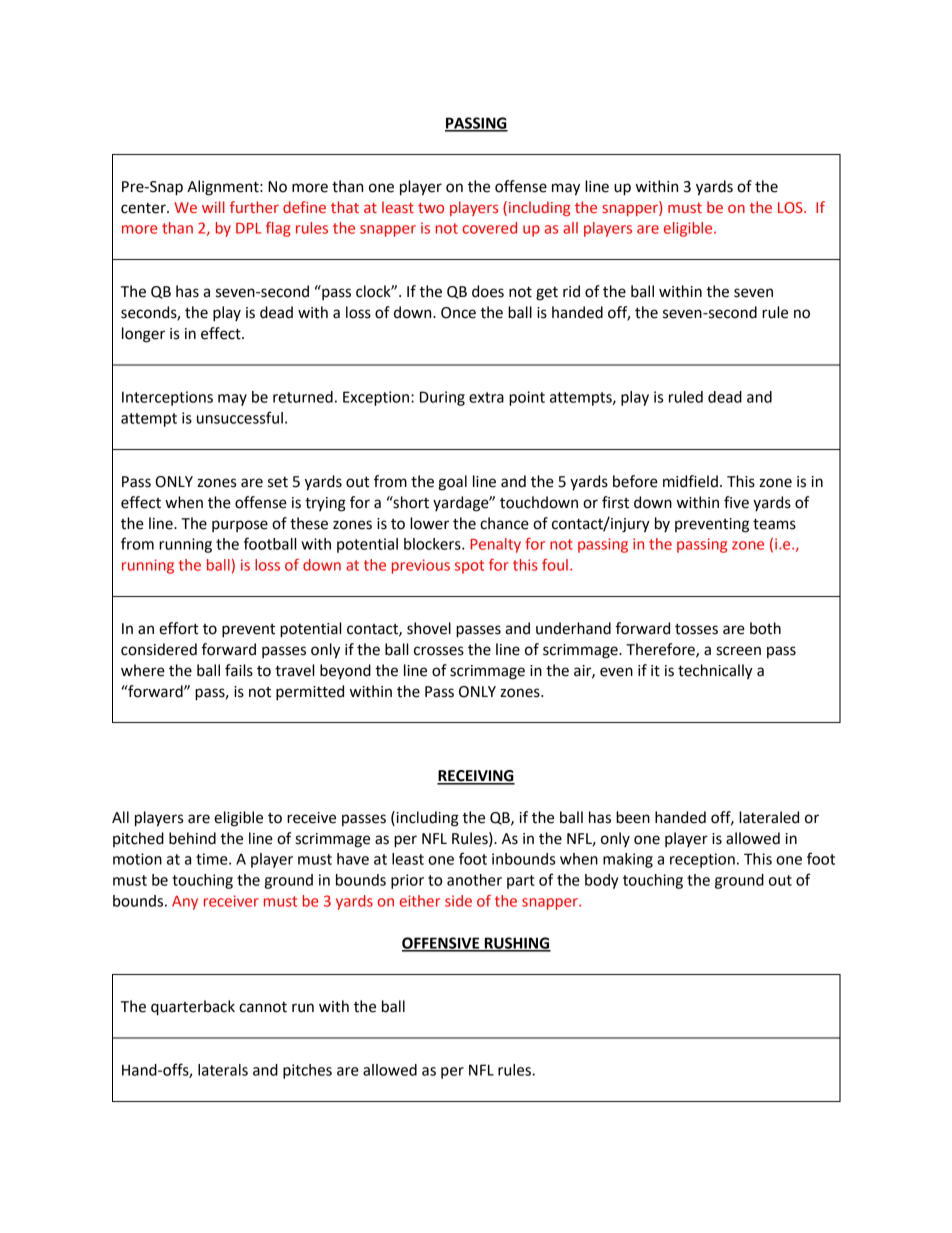  Describe the element at coordinates (223, 1070) in the page. I see `laterals` at that location.
